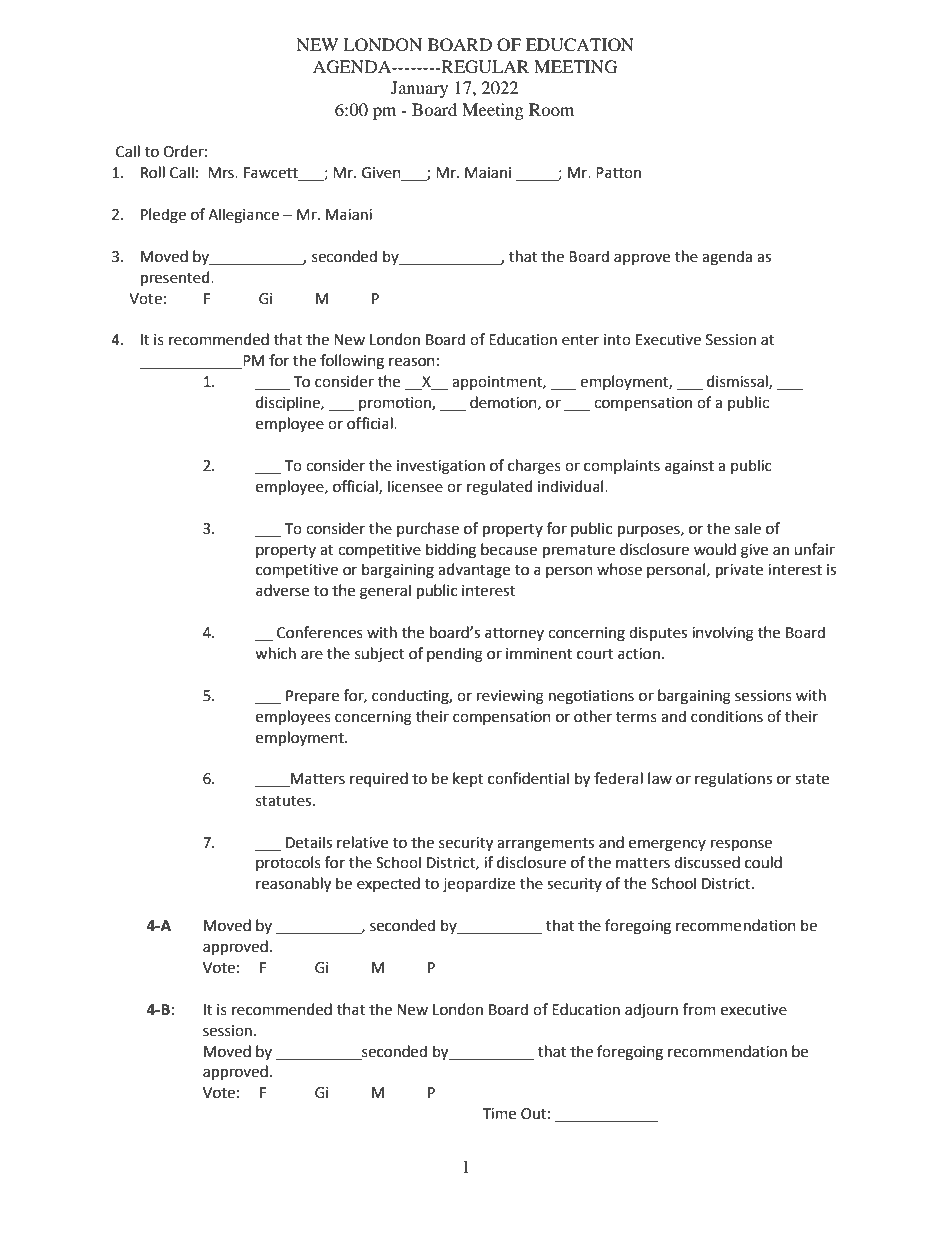 Image resolution: width=952 pixels, height=1233 pixels. I want to click on from, so click(699, 1009).
